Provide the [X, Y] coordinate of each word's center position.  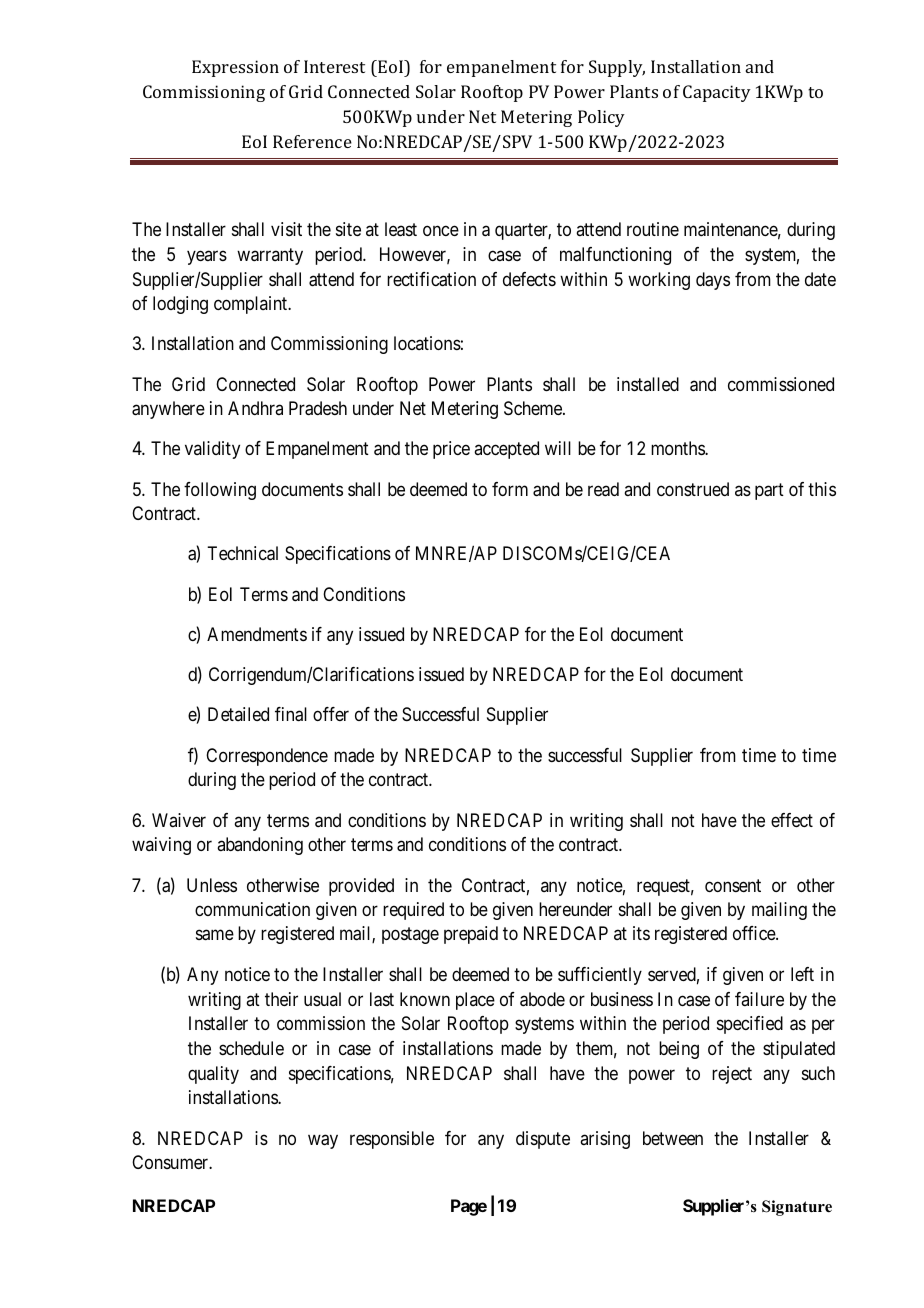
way [323, 1141]
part [769, 491]
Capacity [717, 93]
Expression [235, 68]
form [510, 489]
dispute [543, 1140]
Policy [601, 118]
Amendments [257, 634]
